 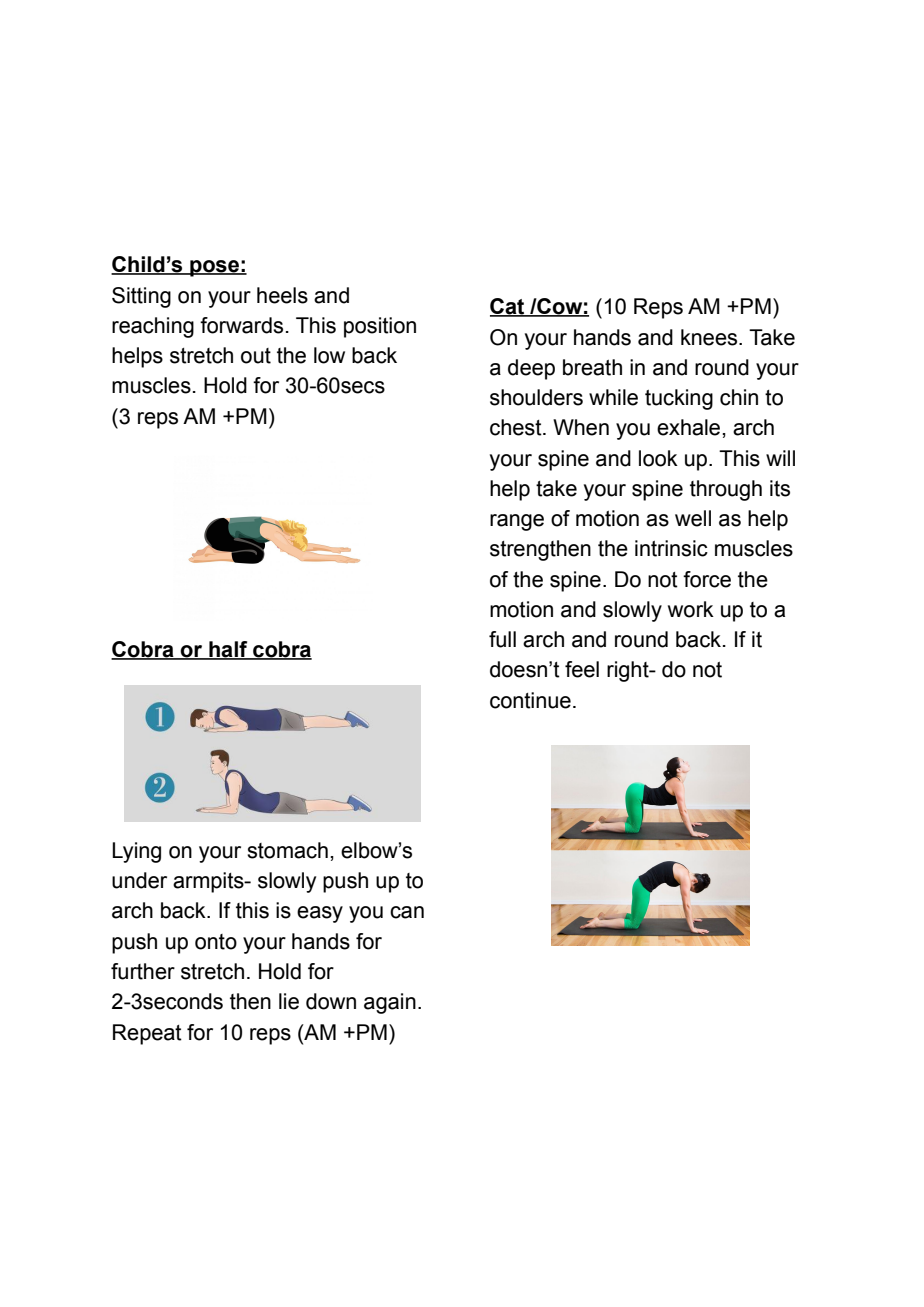 What do you see at coordinates (582, 669) in the document?
I see `feel` at bounding box center [582, 669].
